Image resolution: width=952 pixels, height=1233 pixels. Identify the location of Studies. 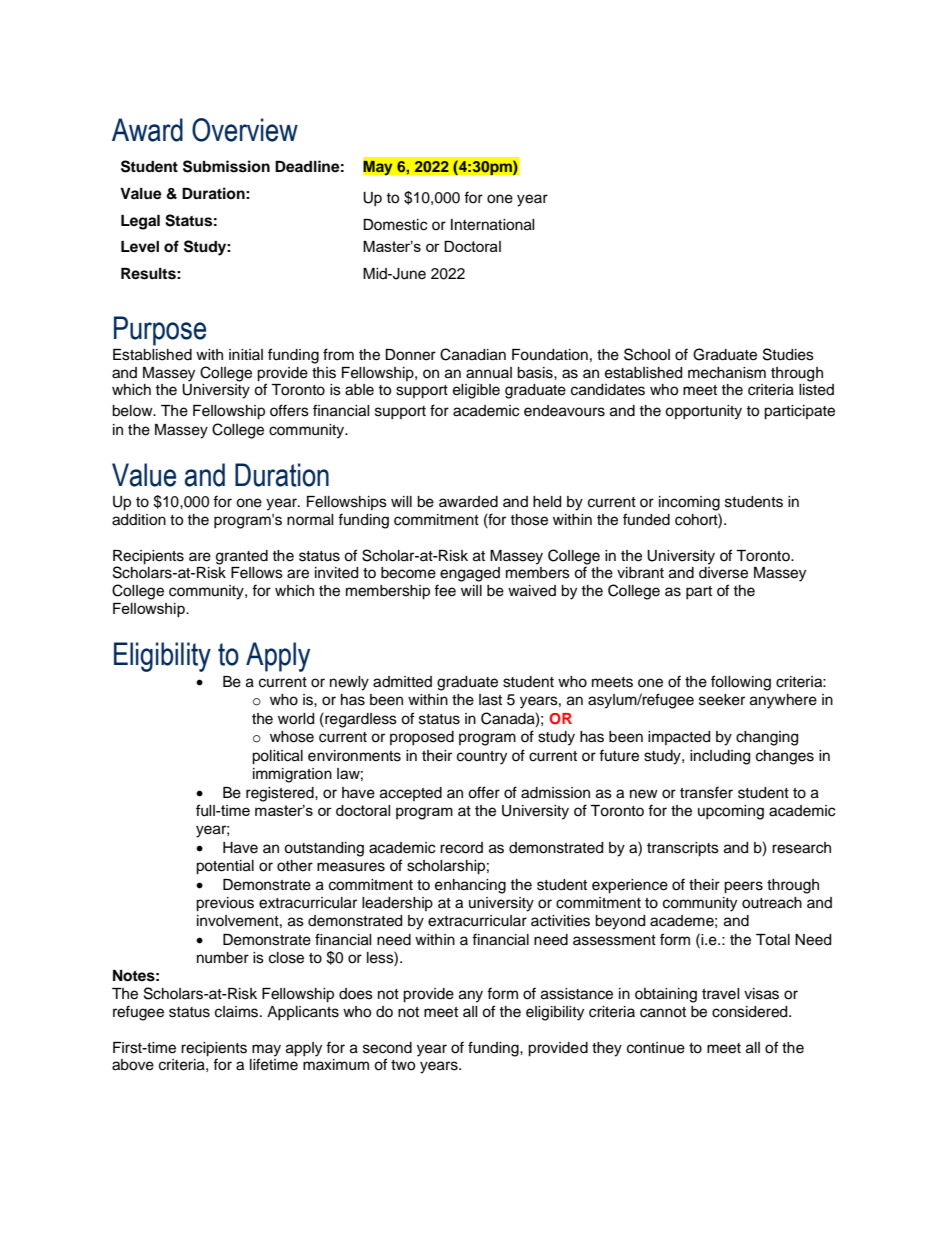
(788, 354).
